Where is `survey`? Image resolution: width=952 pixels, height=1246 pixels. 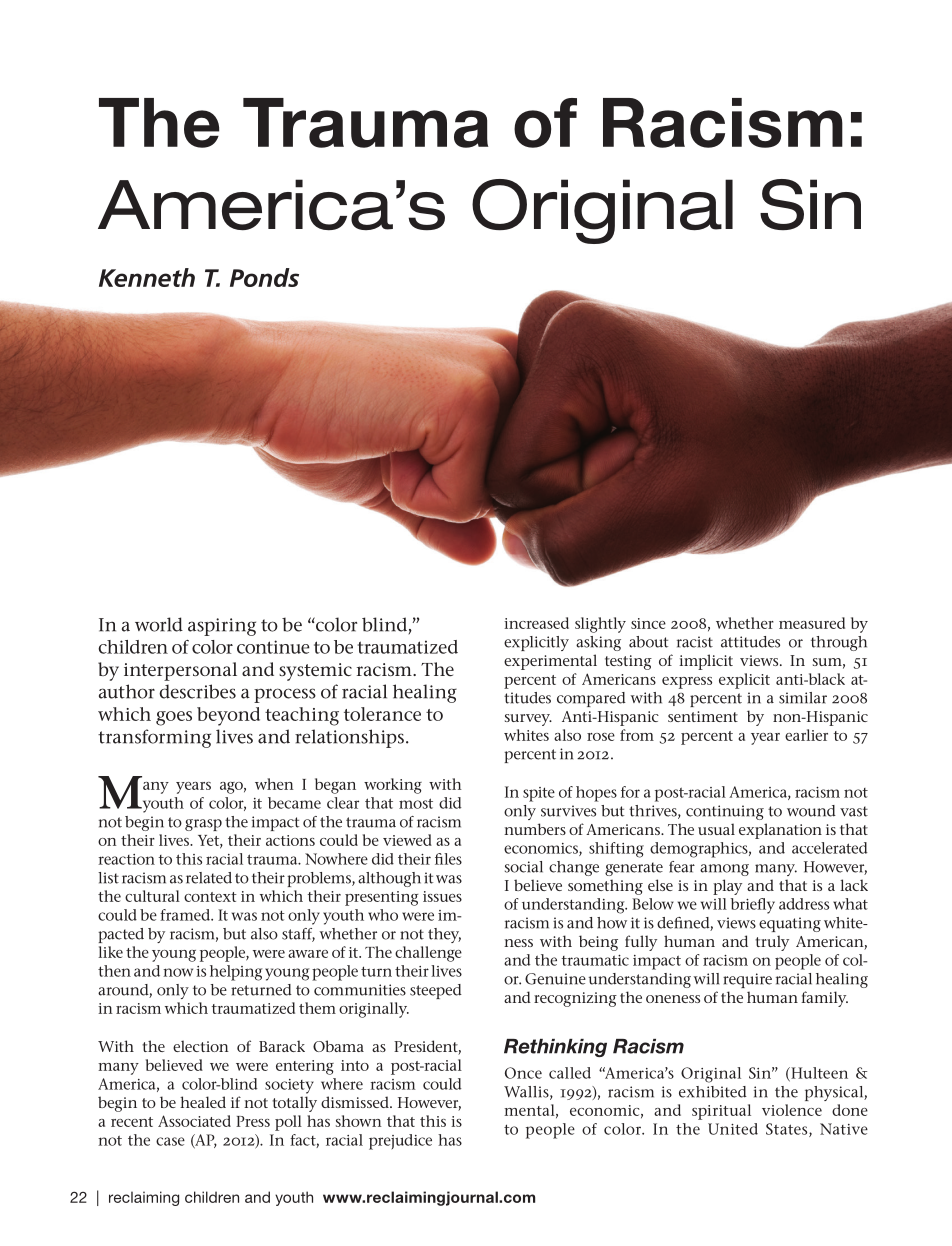 survey is located at coordinates (528, 720).
